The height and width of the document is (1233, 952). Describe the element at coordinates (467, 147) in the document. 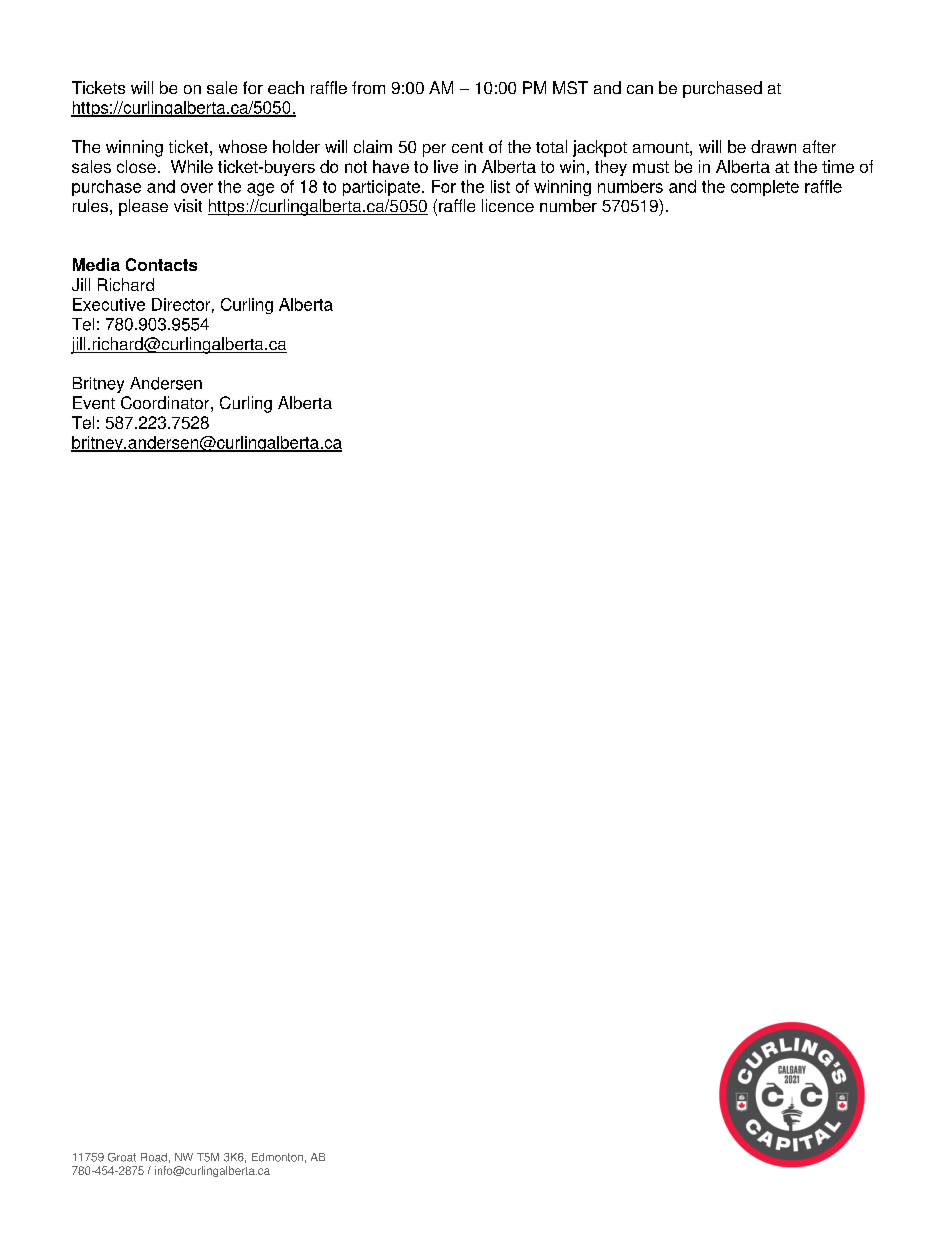

I see `cent` at that location.
